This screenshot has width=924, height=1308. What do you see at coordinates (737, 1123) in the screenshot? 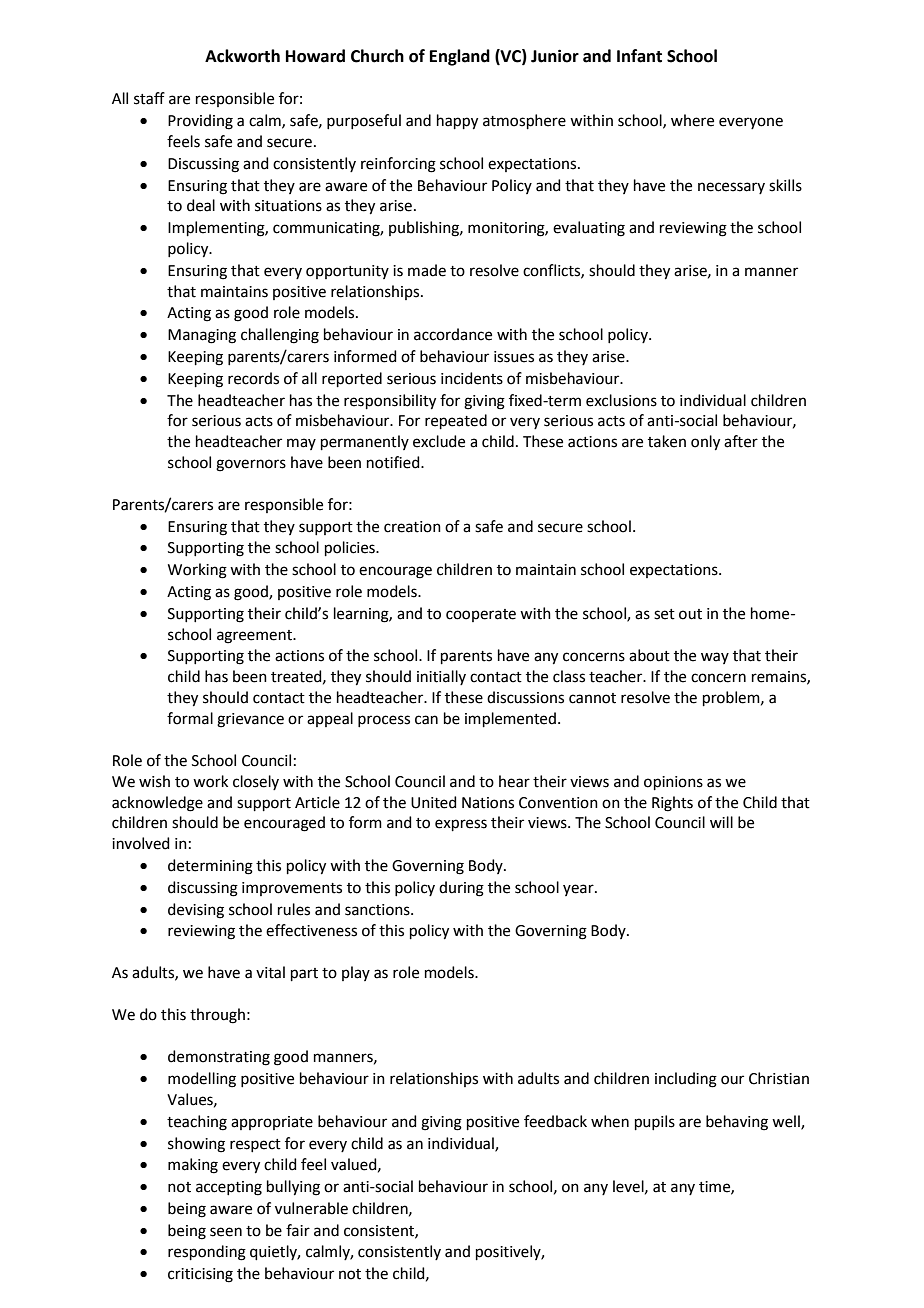
I see `behaving` at bounding box center [737, 1123].
